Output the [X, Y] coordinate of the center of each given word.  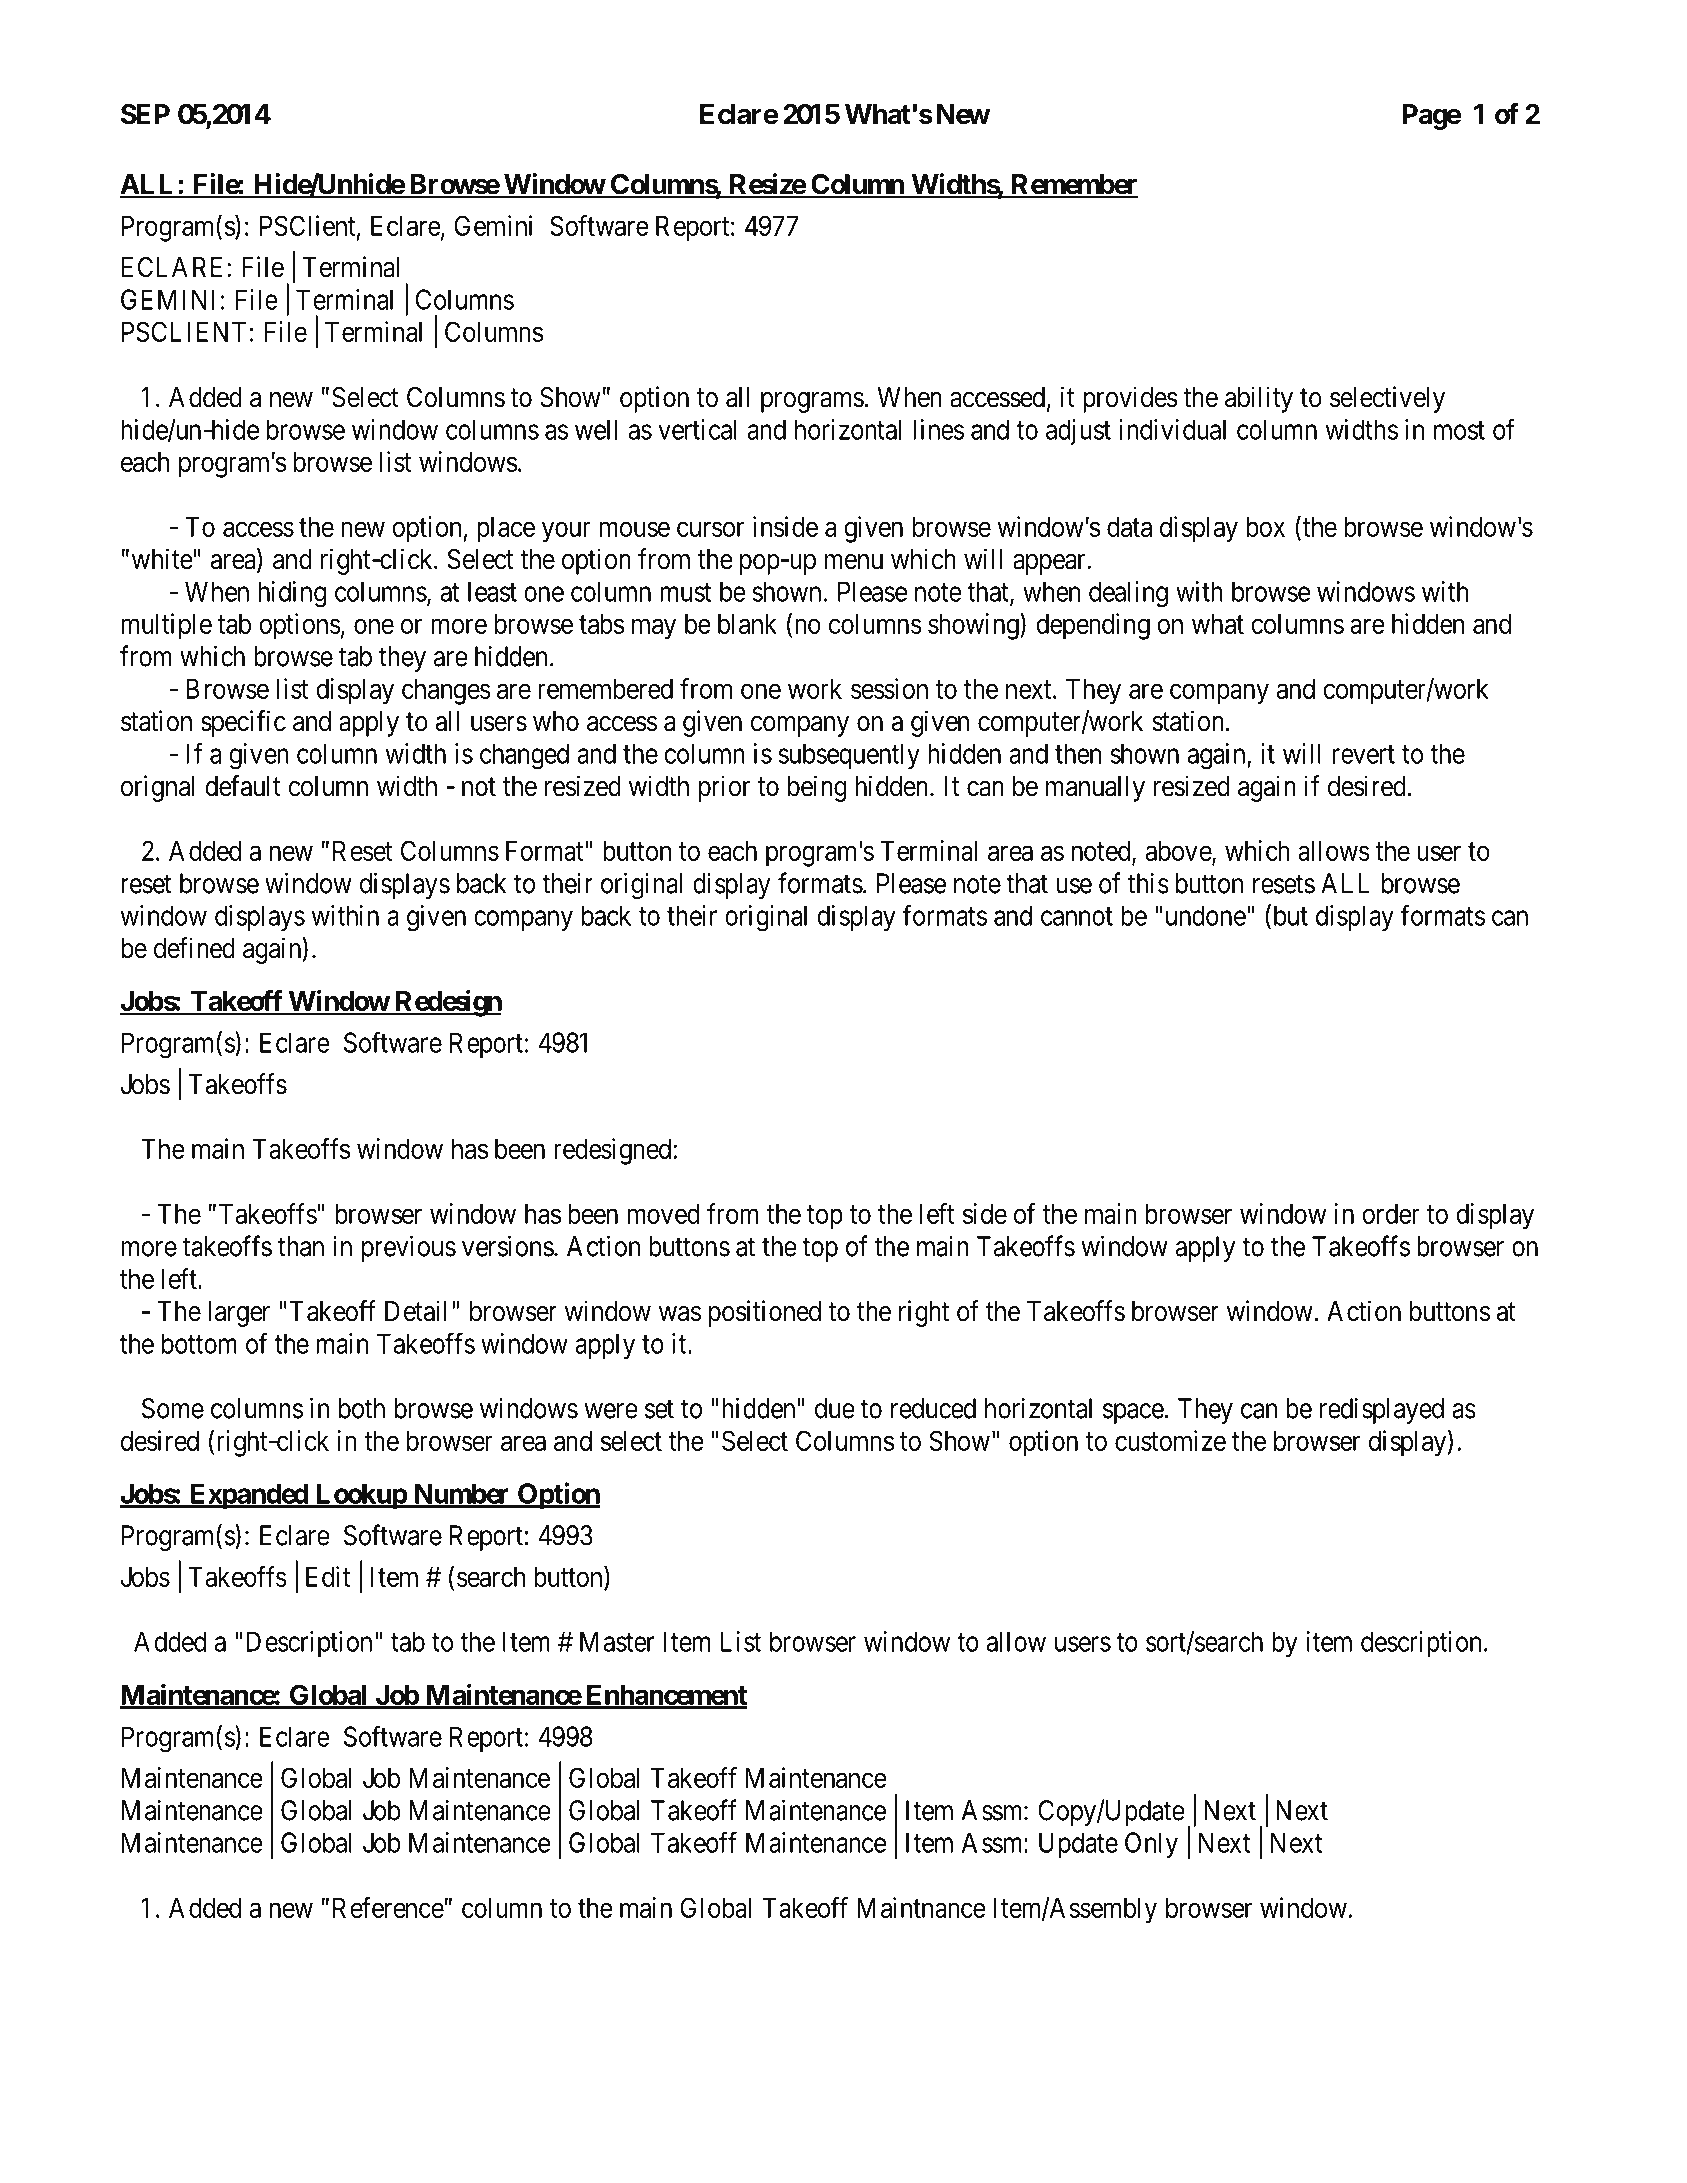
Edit [328, 1576]
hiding [292, 594]
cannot [1077, 916]
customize [1170, 1440]
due [835, 1408]
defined [194, 948]
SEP [145, 114]
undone [1206, 915]
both [362, 1408]
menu [854, 562]
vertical [697, 429]
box [1265, 526]
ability [1259, 399]
